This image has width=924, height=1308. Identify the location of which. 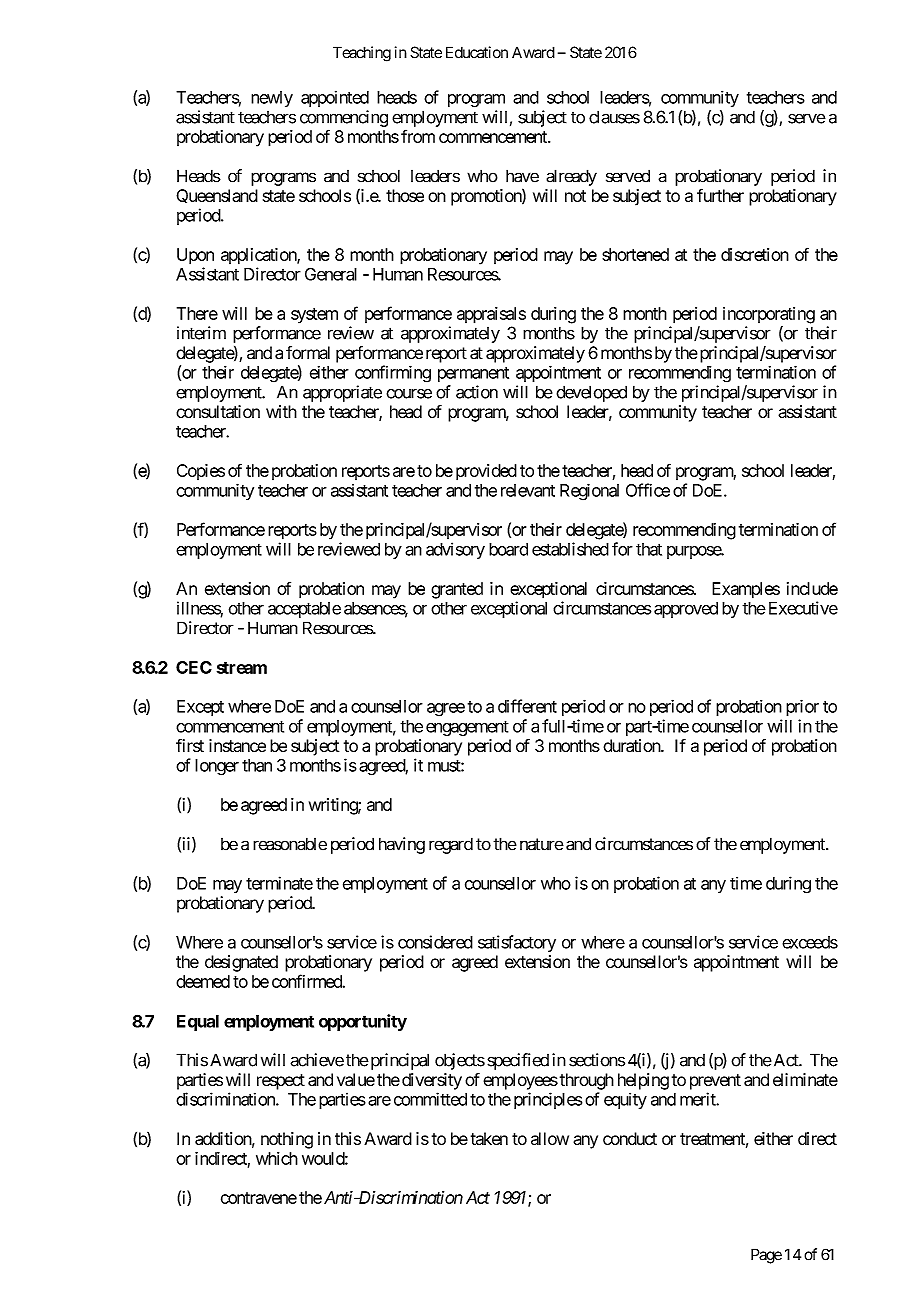
(277, 1158).
